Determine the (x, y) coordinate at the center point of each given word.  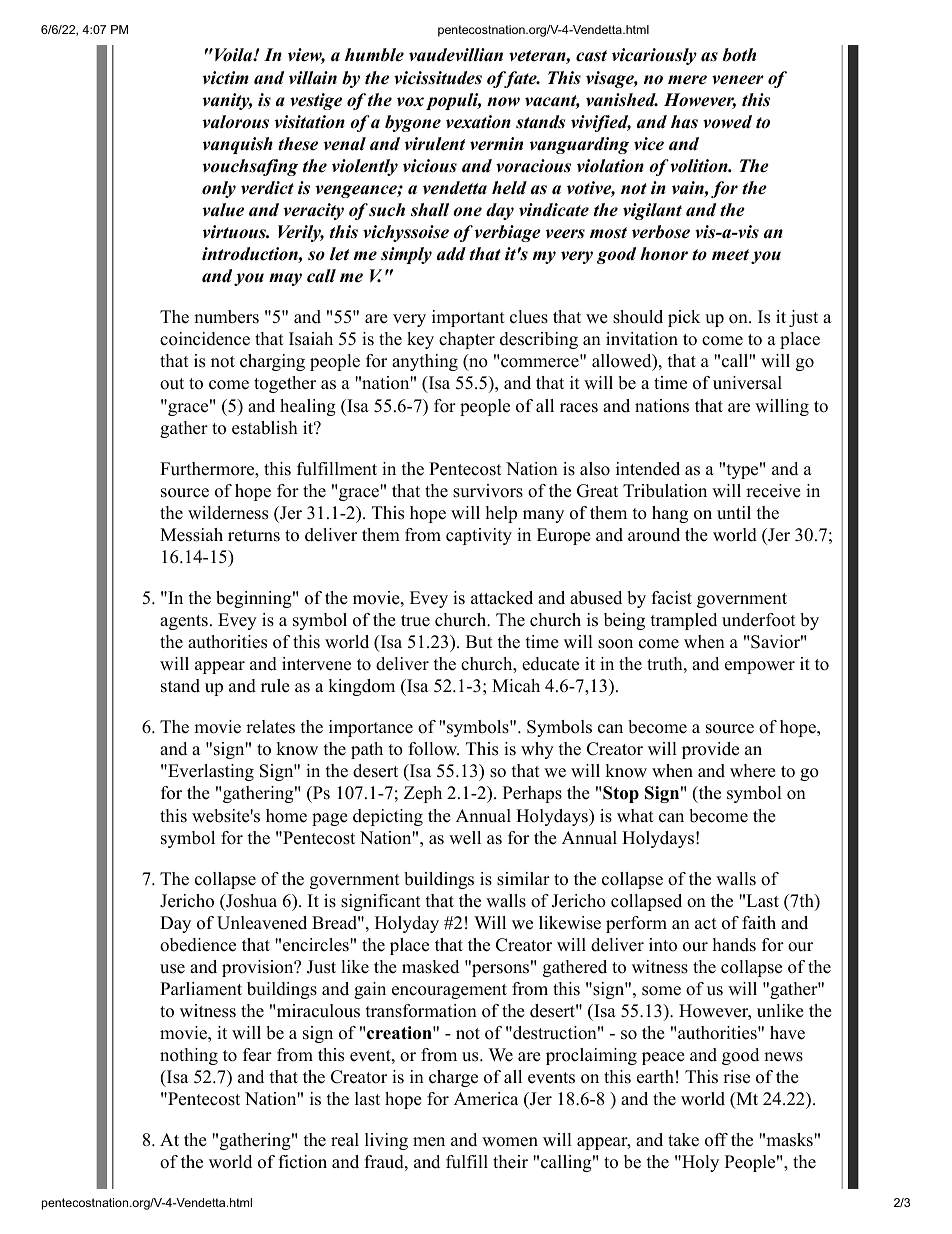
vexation (478, 122)
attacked (502, 598)
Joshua (250, 901)
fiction (302, 1162)
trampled (684, 621)
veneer (738, 80)
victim (226, 78)
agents (184, 622)
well (465, 838)
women (510, 1142)
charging (272, 362)
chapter (467, 340)
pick (684, 318)
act (706, 924)
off (716, 1140)
